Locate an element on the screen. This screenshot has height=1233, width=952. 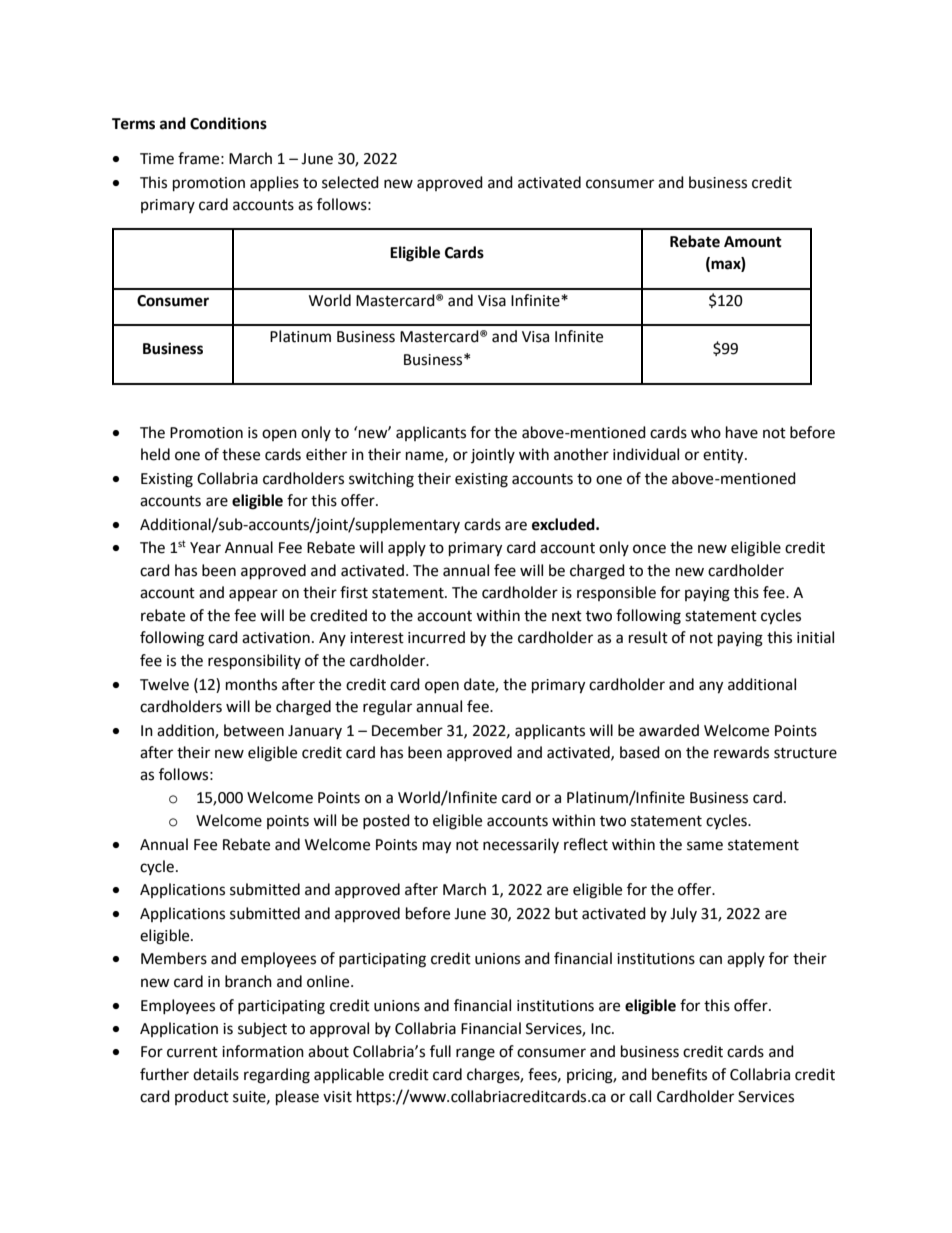
switching is located at coordinates (381, 480).
